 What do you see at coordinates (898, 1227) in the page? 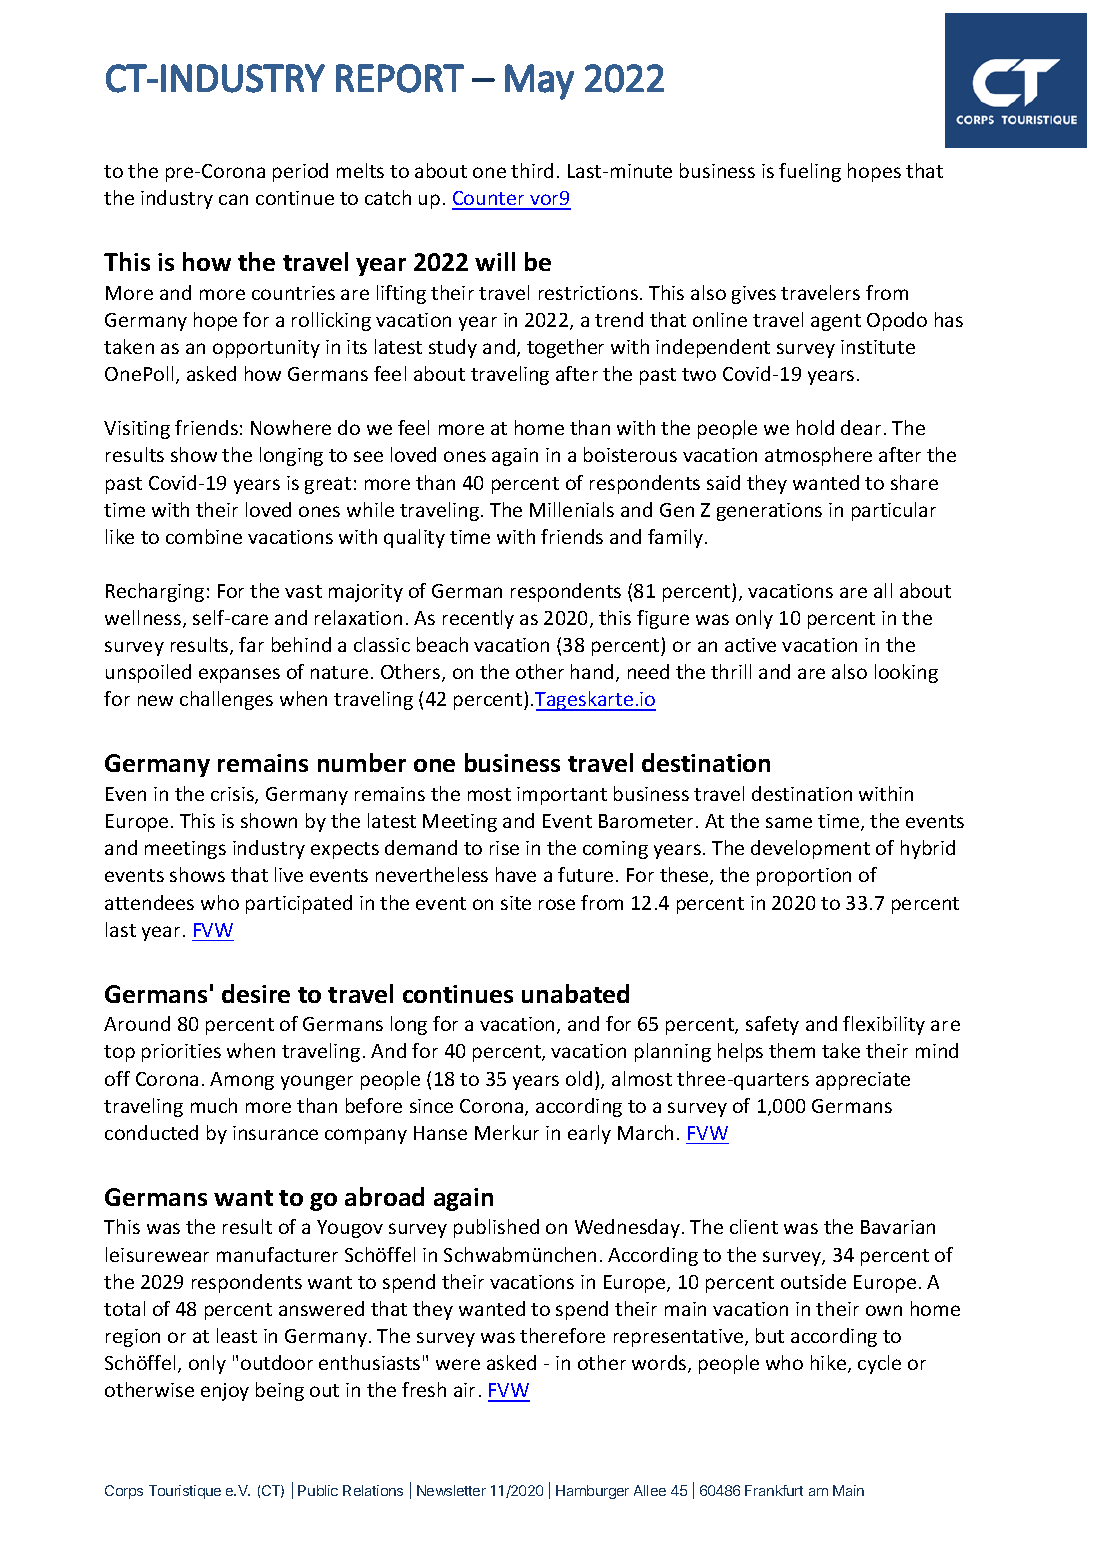
I see `Bavarian` at bounding box center [898, 1227].
